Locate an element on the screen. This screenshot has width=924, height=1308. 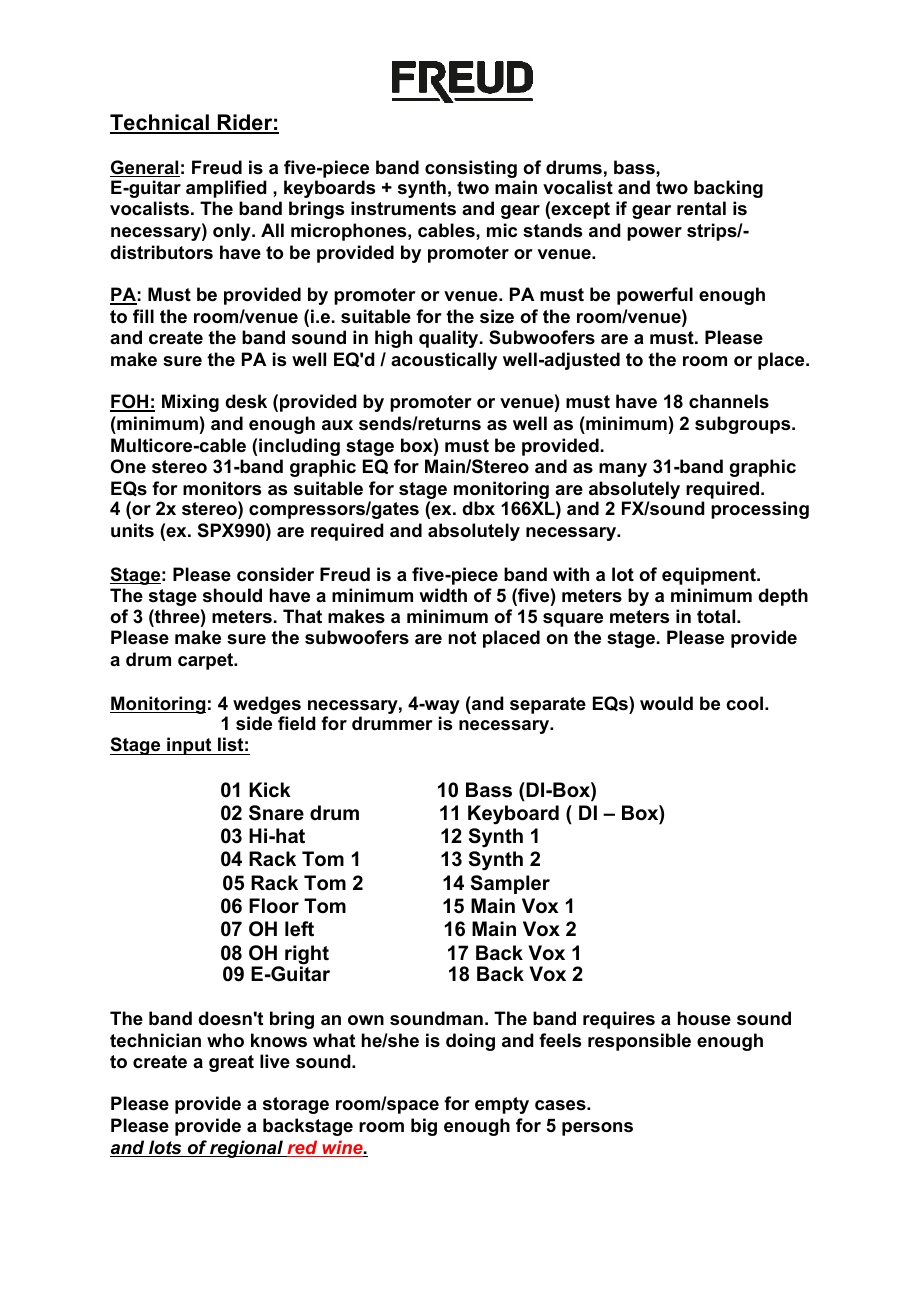
regional is located at coordinates (246, 1149).
